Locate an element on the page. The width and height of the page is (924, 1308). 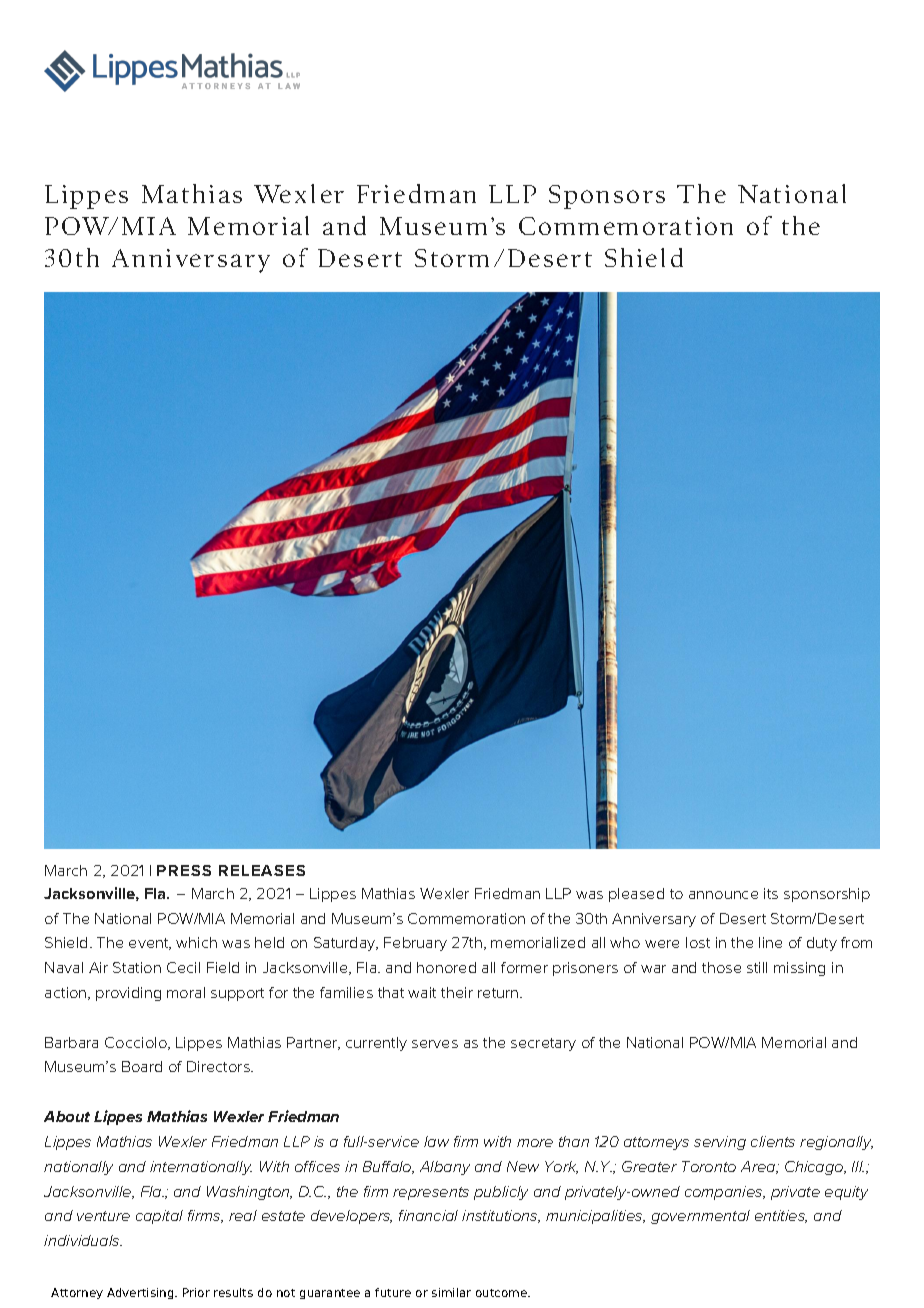
Station is located at coordinates (137, 967).
